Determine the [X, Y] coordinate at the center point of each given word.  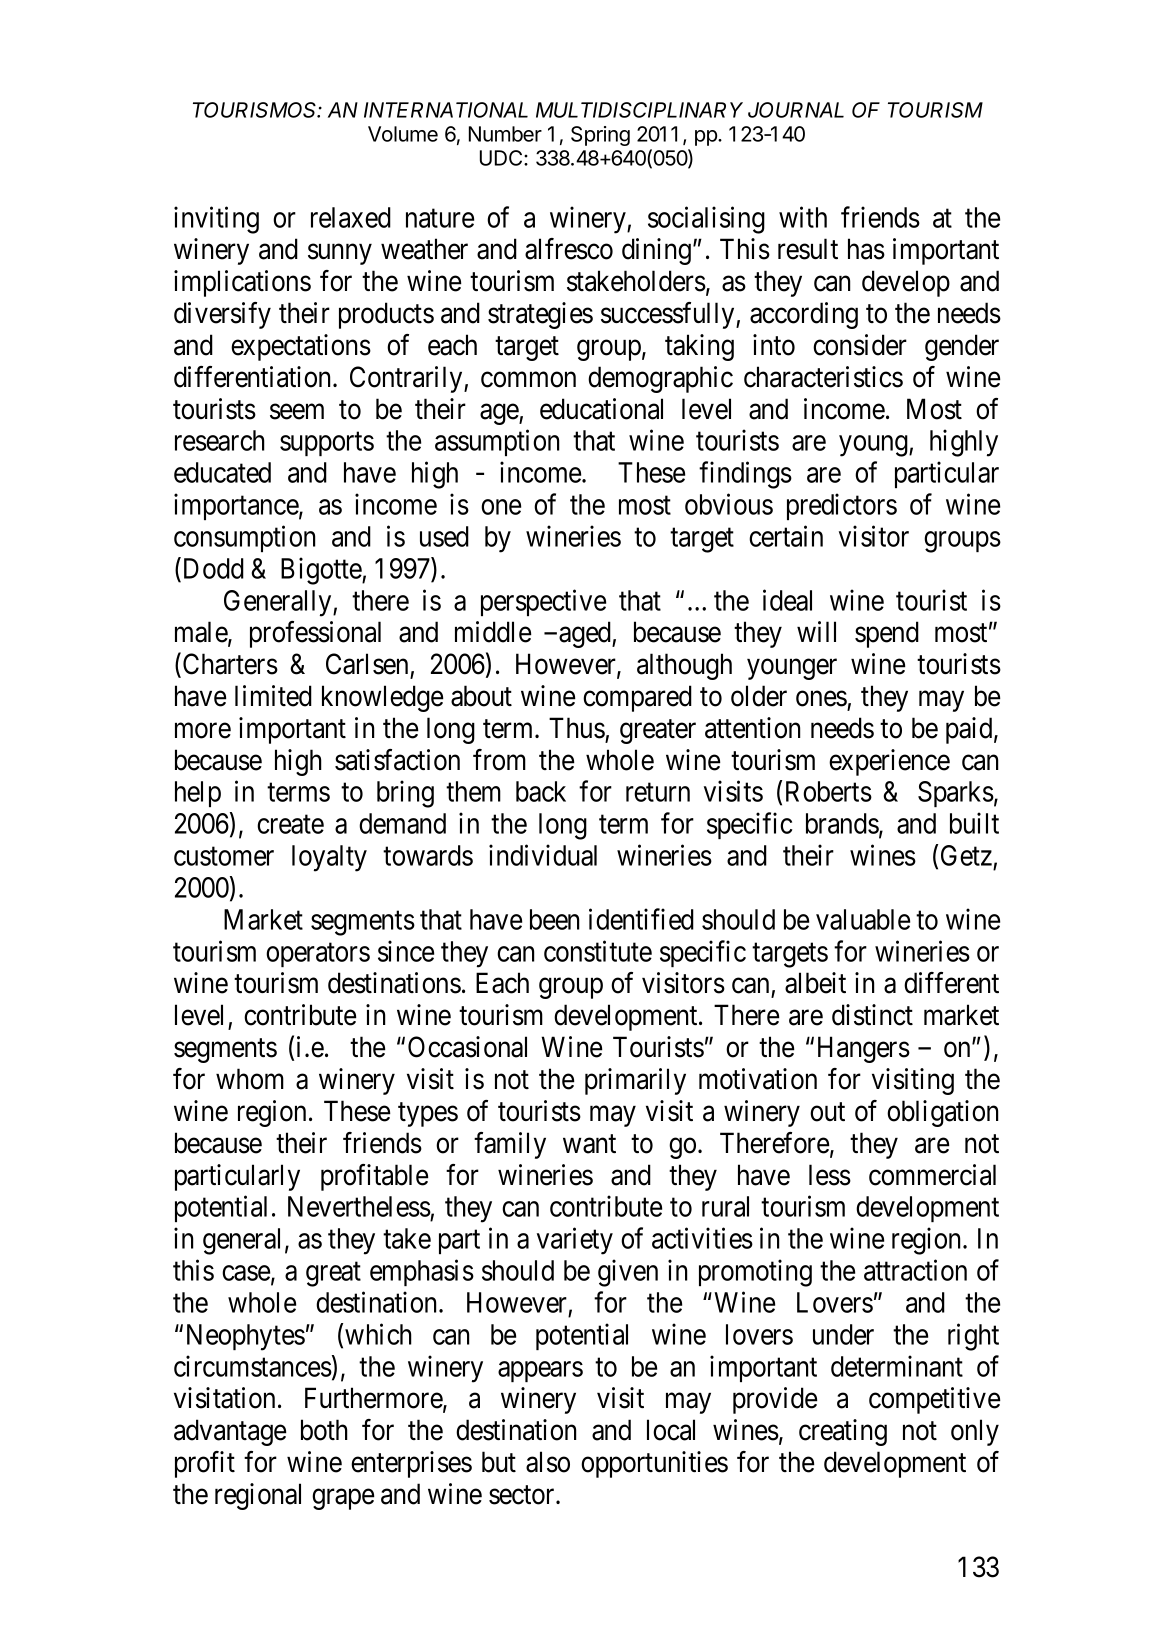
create [290, 824]
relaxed [351, 217]
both [324, 1430]
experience [889, 762]
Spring [600, 136]
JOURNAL [796, 110]
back [541, 791]
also [548, 1462]
